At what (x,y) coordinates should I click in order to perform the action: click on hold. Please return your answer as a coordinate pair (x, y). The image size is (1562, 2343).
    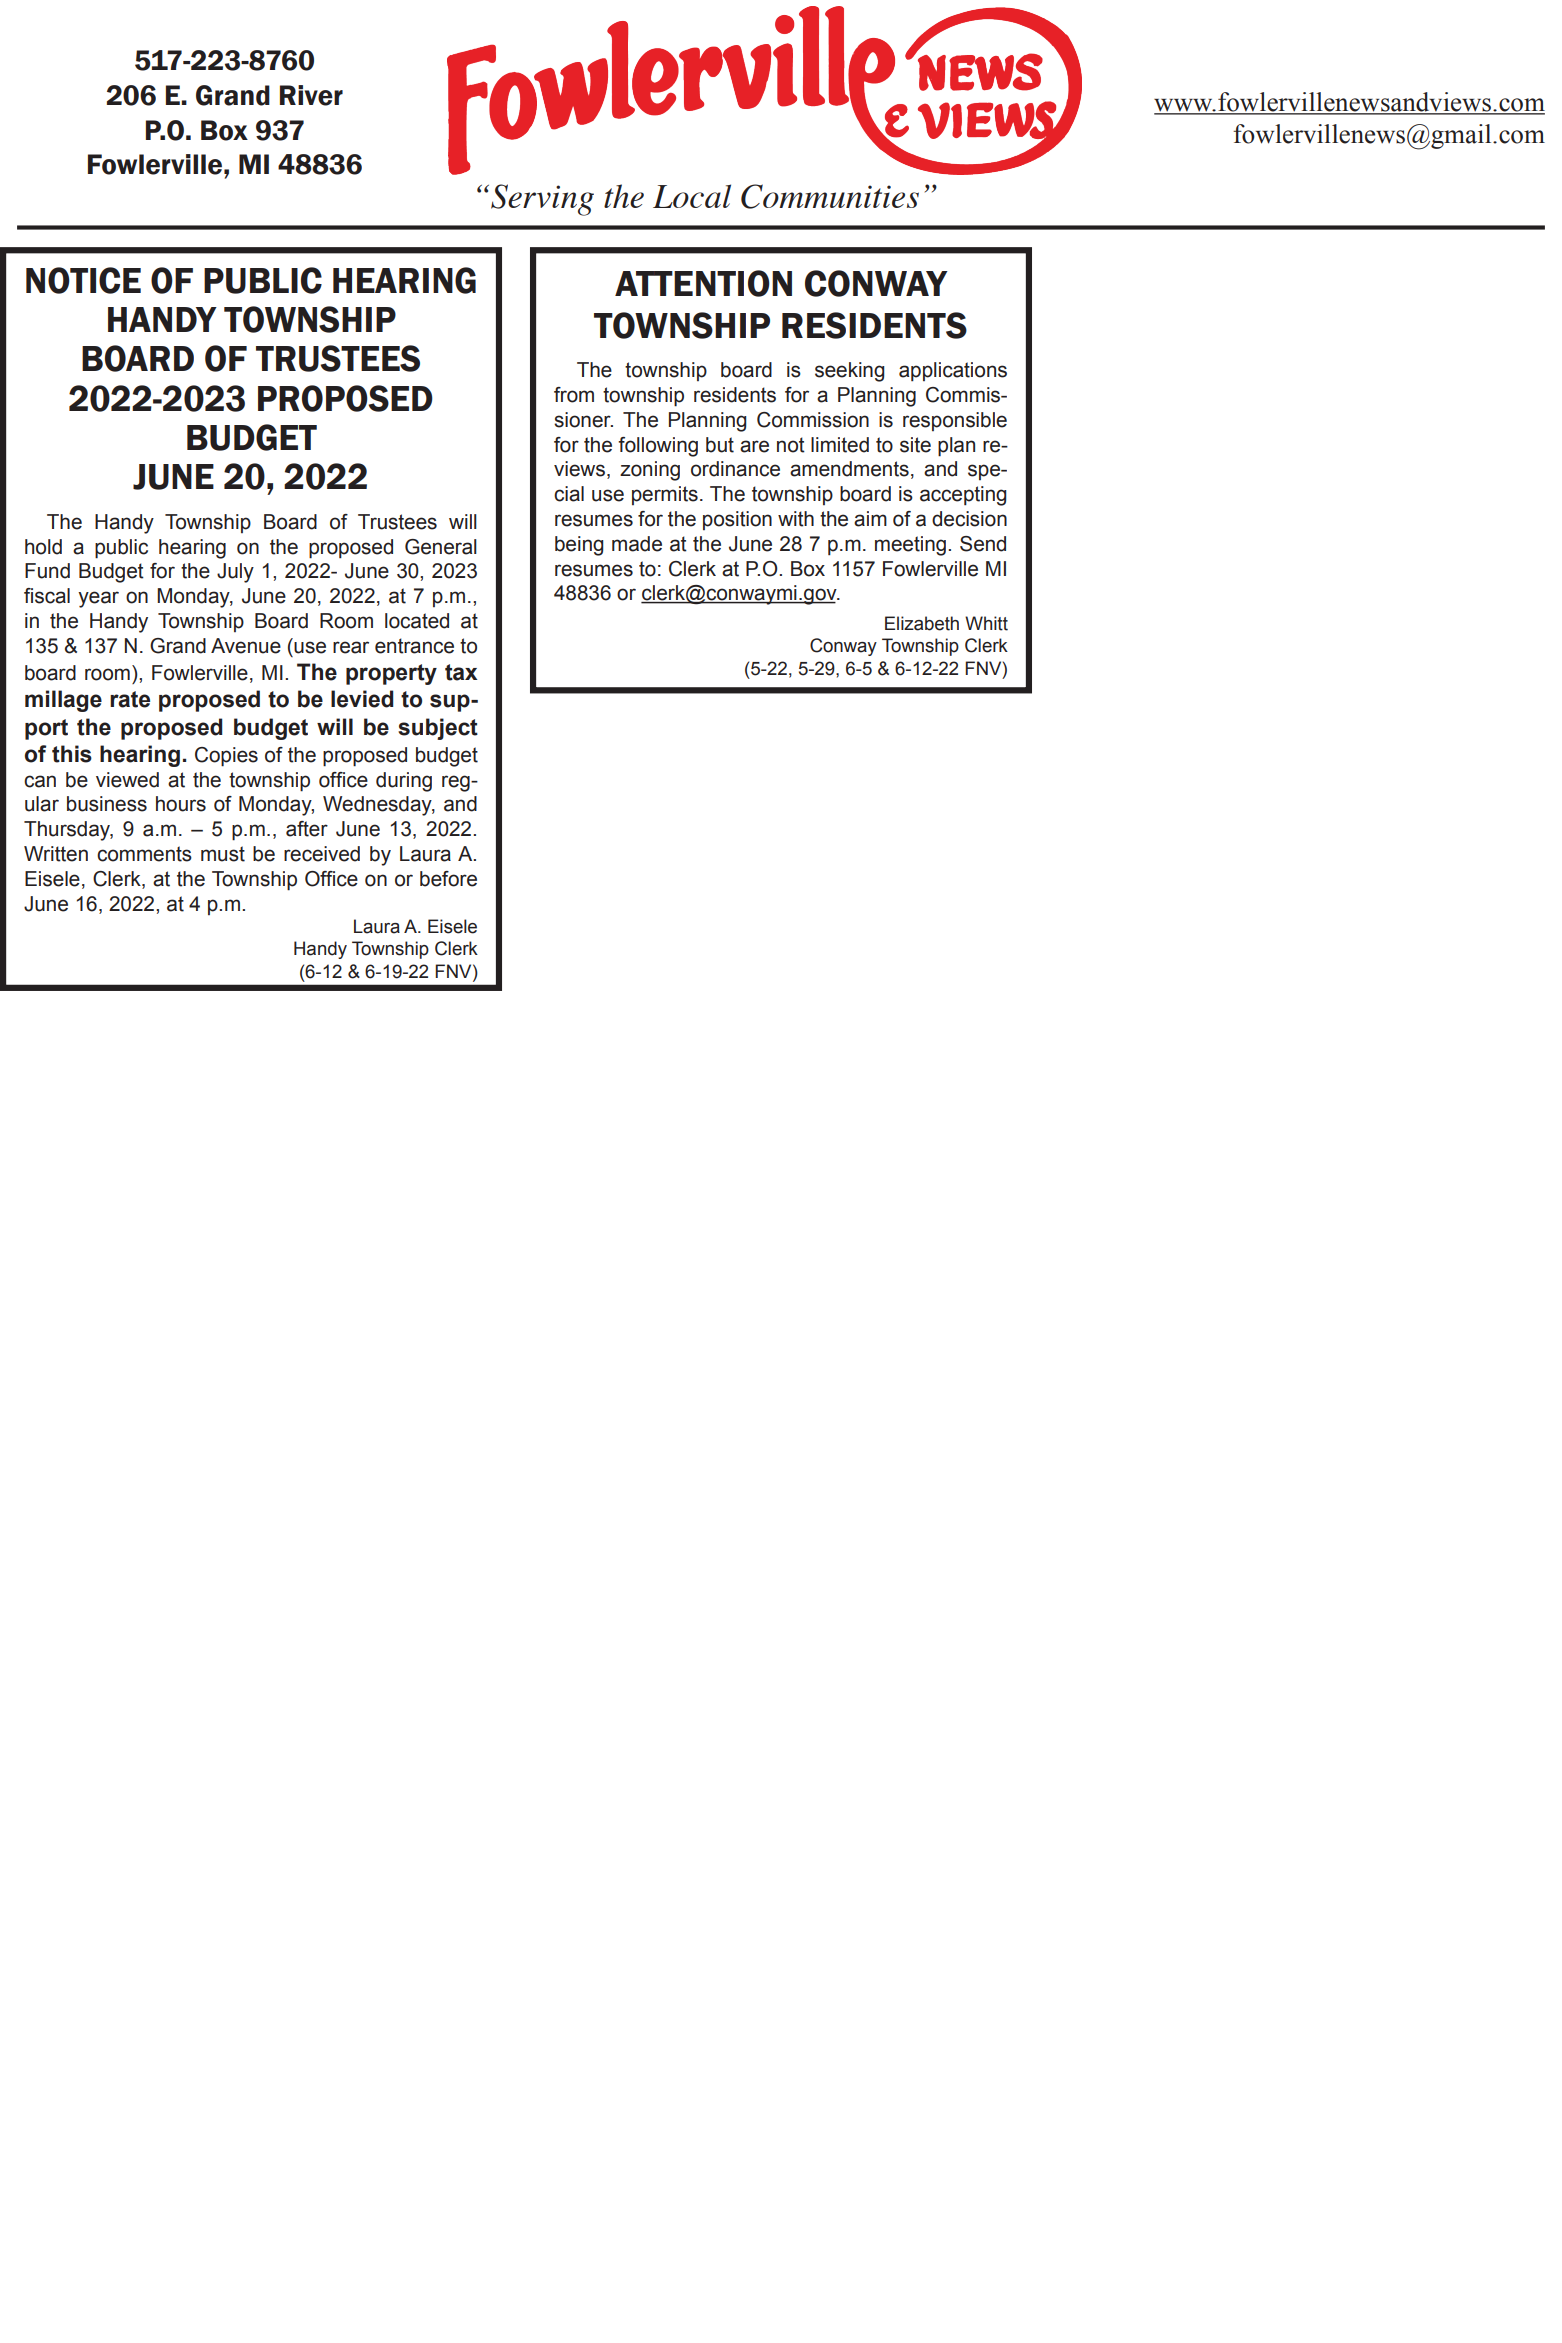
    Looking at the image, I should click on (43, 547).
